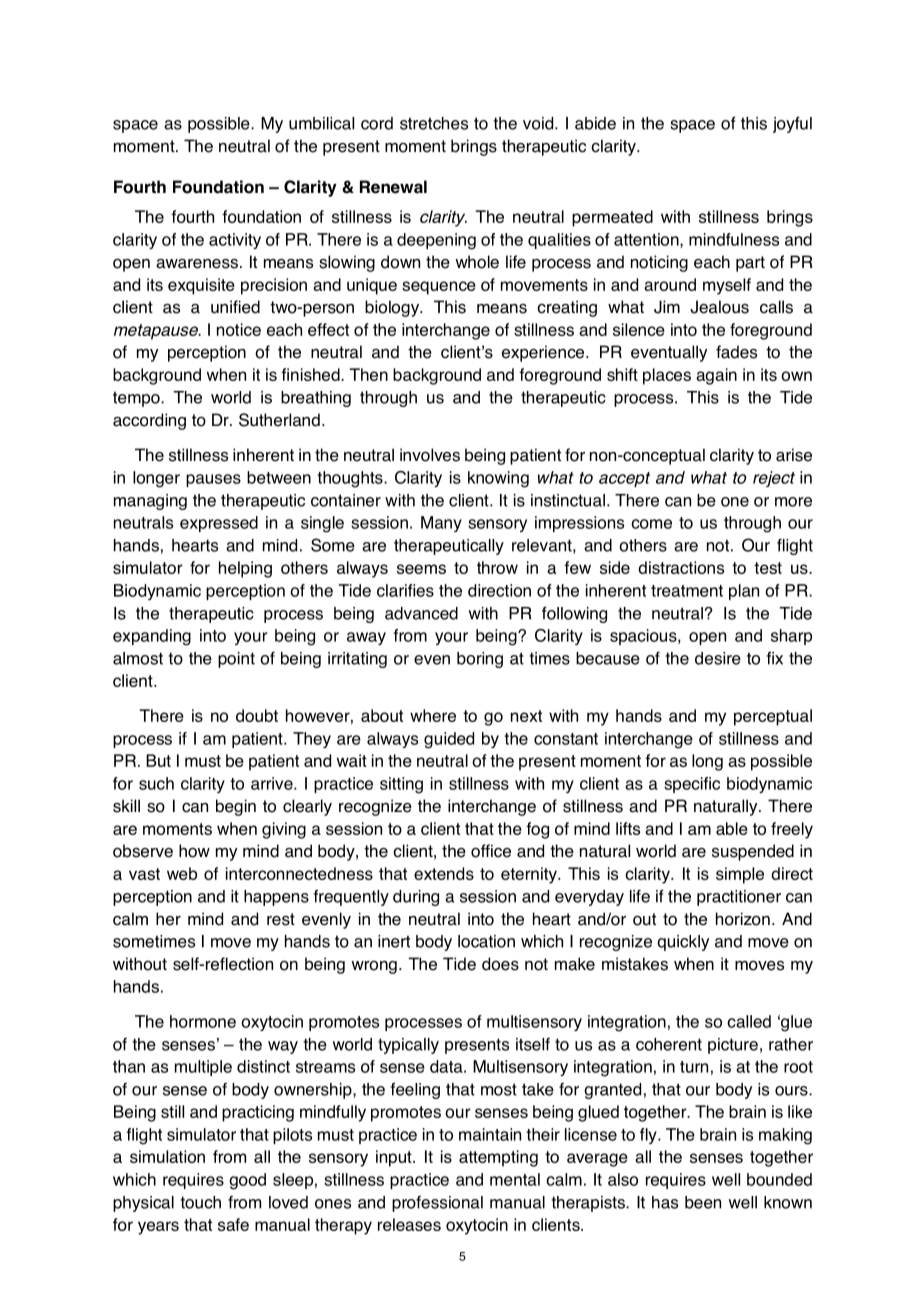 The image size is (924, 1308). Describe the element at coordinates (718, 658) in the screenshot. I see `desire` at that location.
